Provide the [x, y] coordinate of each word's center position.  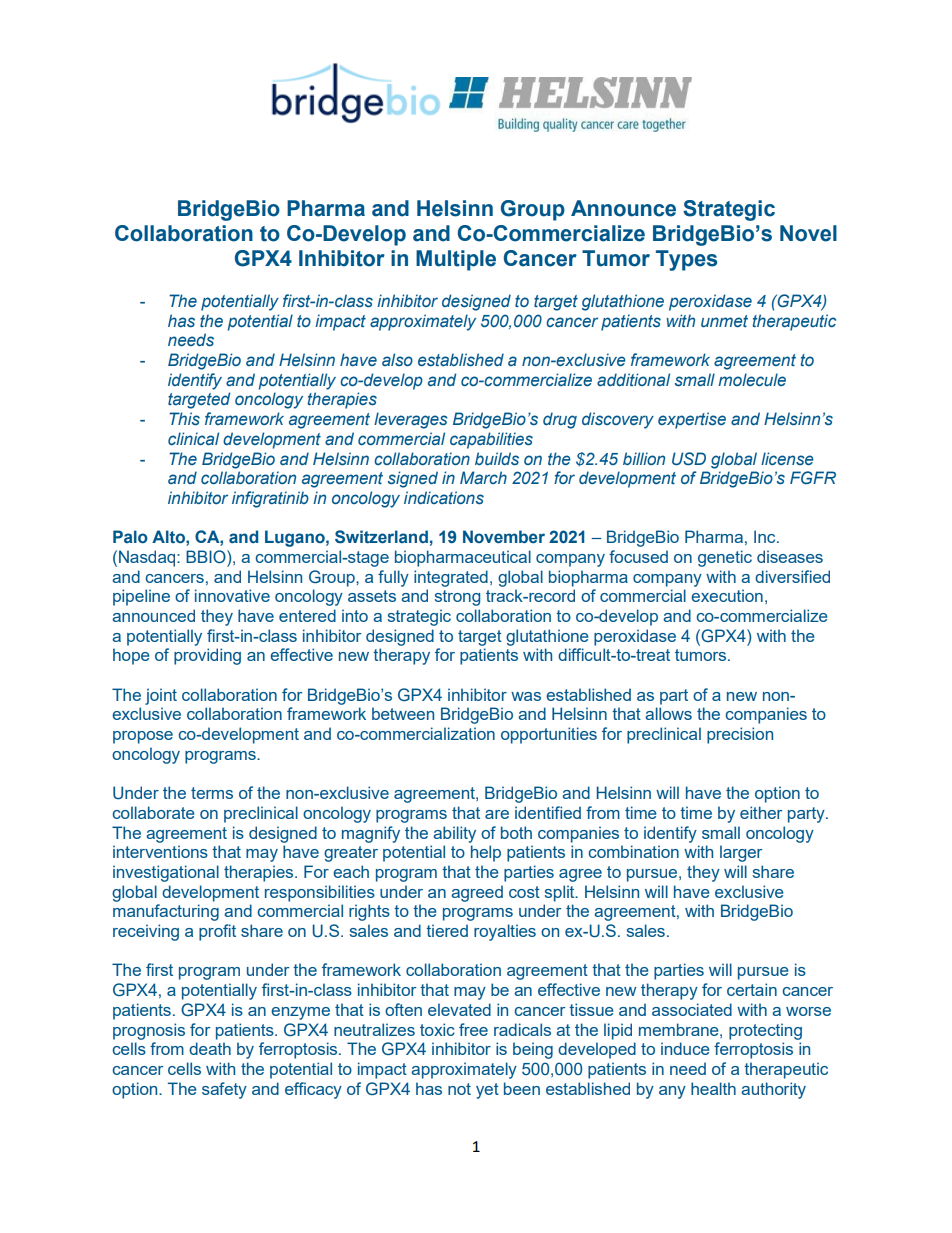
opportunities [549, 735]
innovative [232, 595]
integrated [451, 578]
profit [217, 932]
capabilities [491, 440]
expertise [692, 420]
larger [741, 853]
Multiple [456, 260]
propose [143, 737]
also [397, 359]
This [184, 419]
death [210, 1048]
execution [727, 595]
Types [686, 260]
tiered [447, 930]
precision [740, 735]
